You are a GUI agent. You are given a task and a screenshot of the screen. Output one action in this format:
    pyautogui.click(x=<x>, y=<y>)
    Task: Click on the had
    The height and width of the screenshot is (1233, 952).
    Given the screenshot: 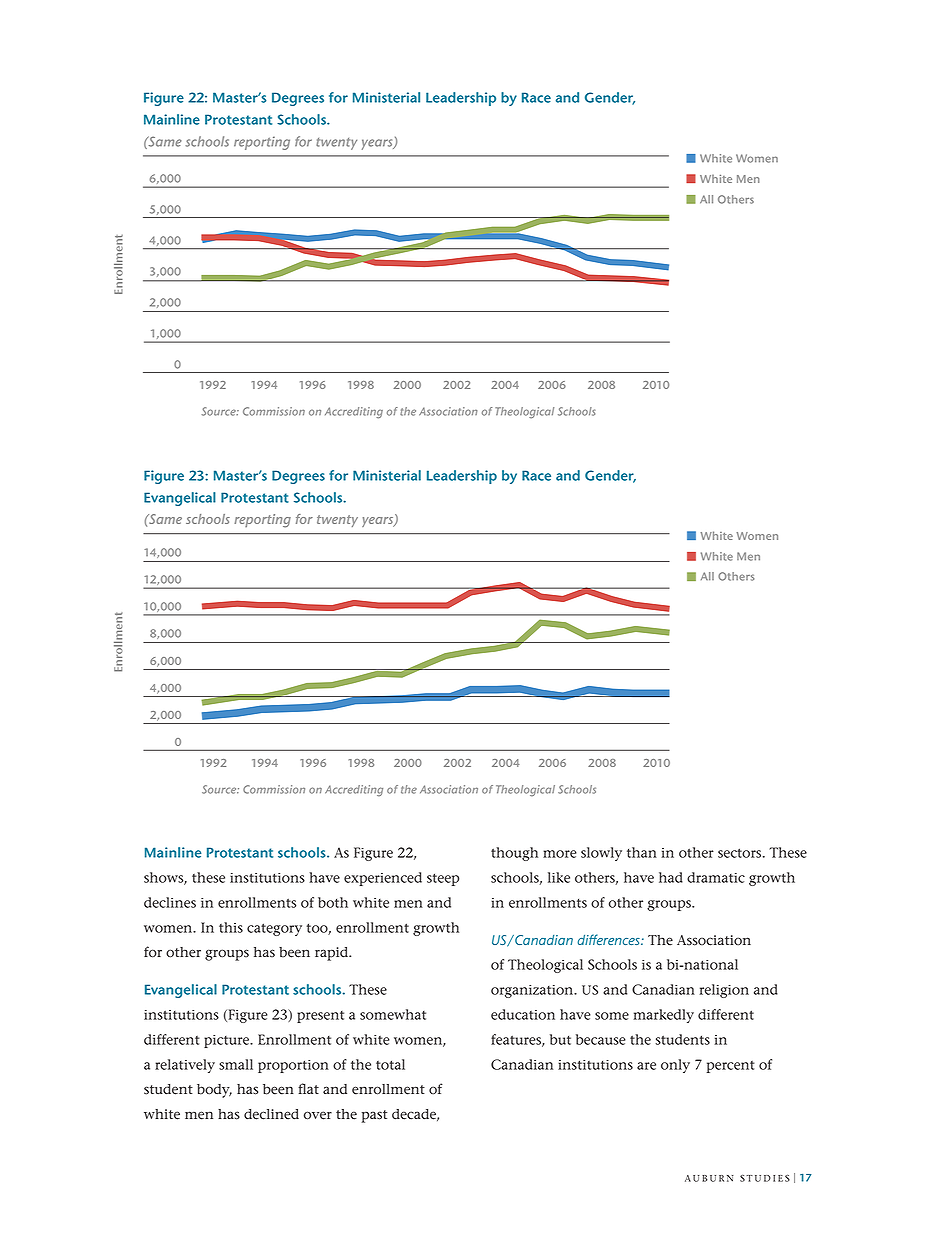 What is the action you would take?
    pyautogui.click(x=671, y=877)
